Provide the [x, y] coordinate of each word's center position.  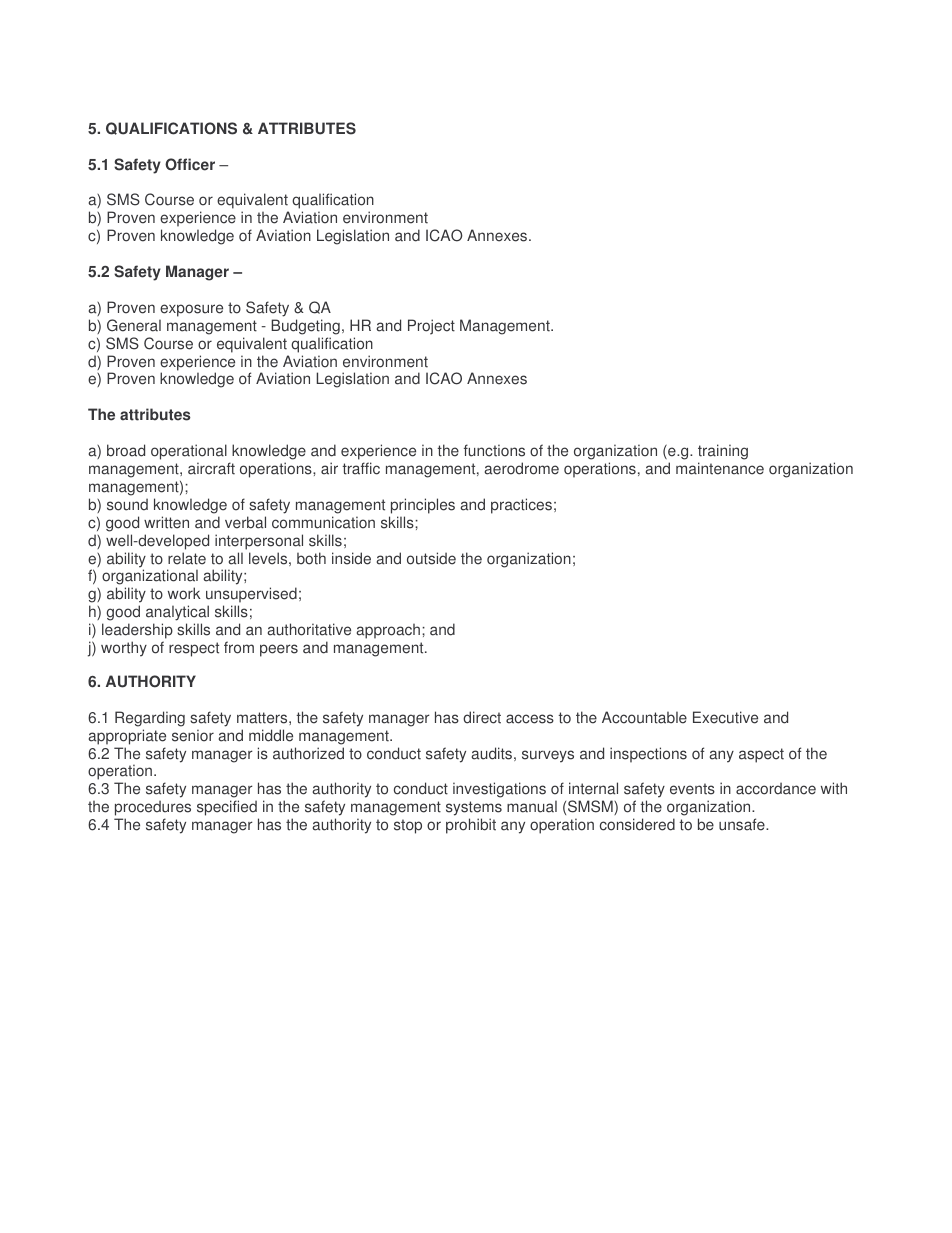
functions [494, 450]
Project [431, 327]
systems [474, 810]
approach [388, 631]
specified [228, 809]
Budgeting [305, 327]
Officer [190, 164]
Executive [725, 717]
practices [521, 506]
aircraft [211, 468]
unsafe [743, 824]
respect [194, 649]
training [723, 452]
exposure [191, 310]
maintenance [720, 468]
